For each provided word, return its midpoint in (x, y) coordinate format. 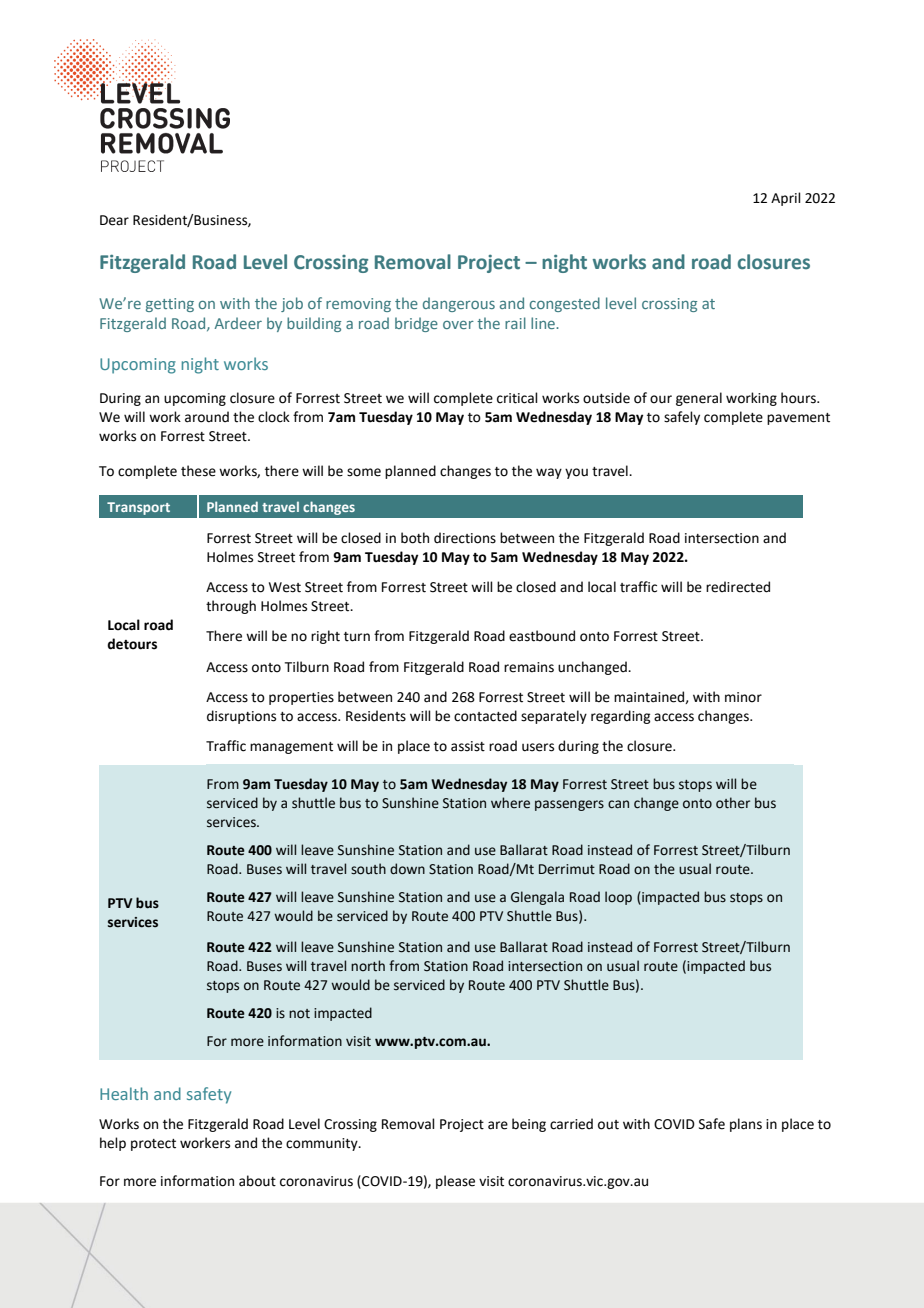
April (786, 199)
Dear (114, 220)
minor (743, 697)
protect (153, 1145)
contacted (485, 716)
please (455, 1182)
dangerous (459, 304)
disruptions (241, 717)
